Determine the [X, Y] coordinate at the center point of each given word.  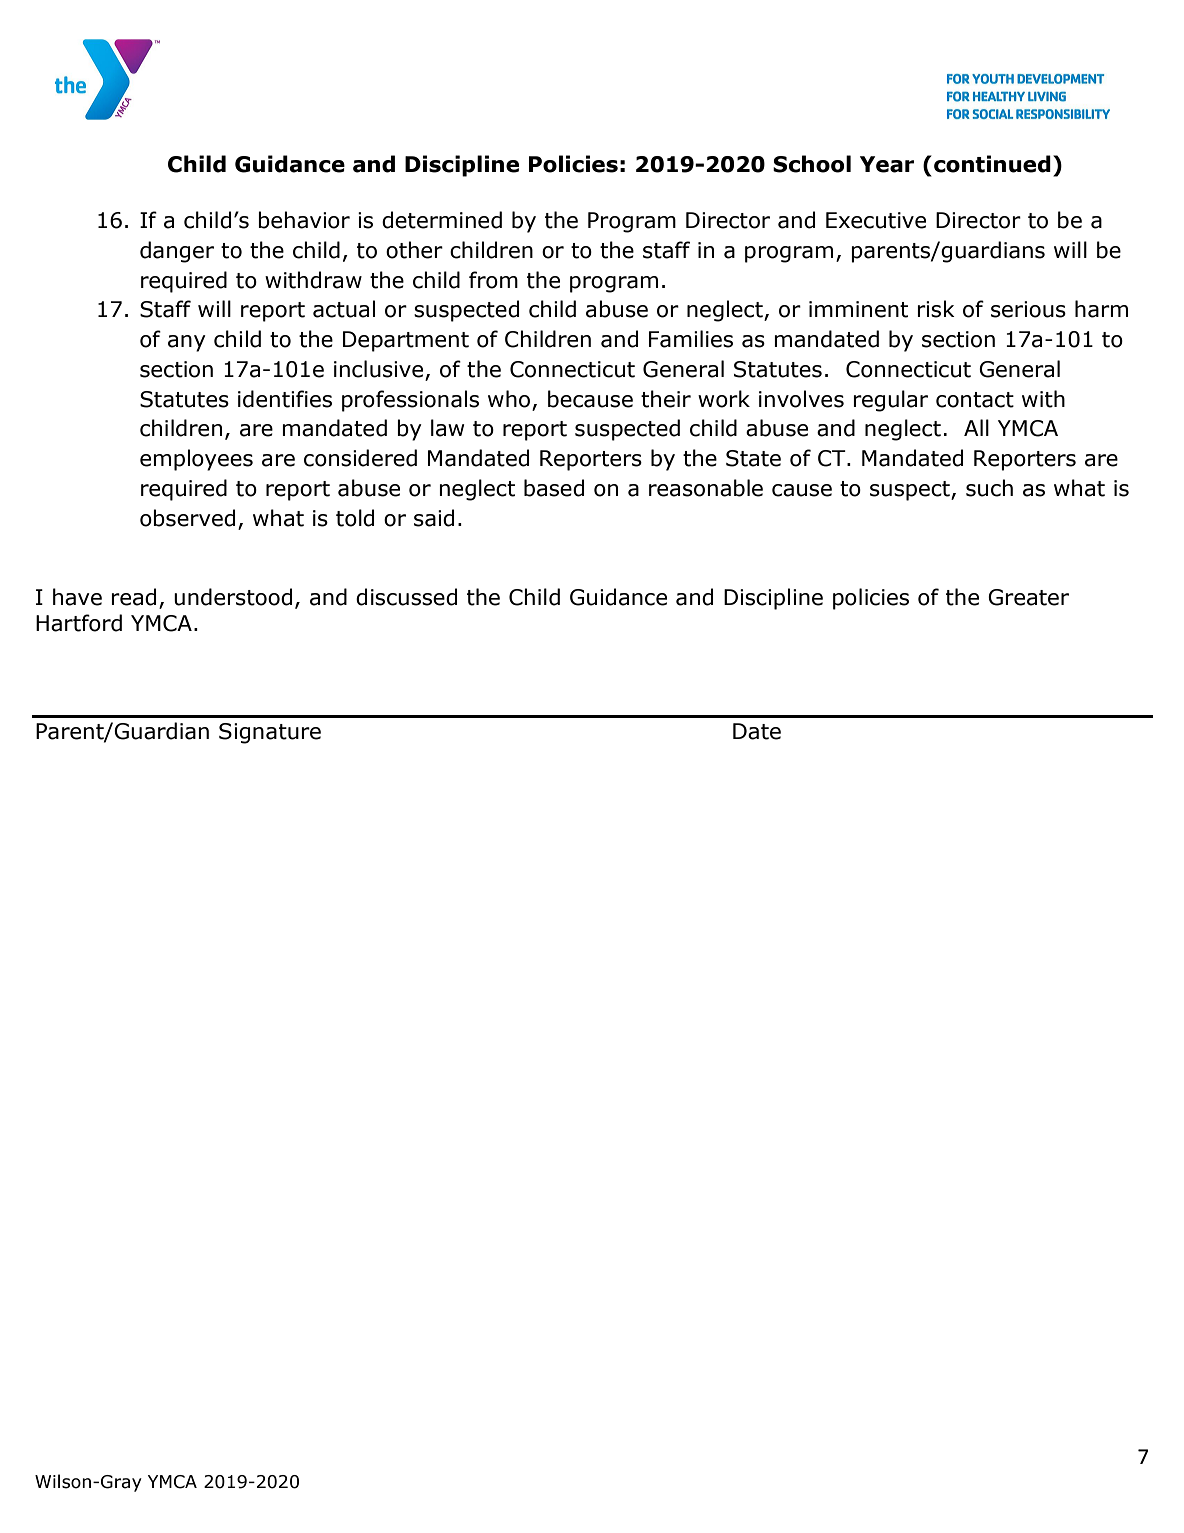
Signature [270, 733]
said [434, 518]
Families [691, 339]
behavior [304, 220]
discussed [406, 597]
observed [187, 518]
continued [992, 164]
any [187, 343]
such [989, 488]
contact [975, 400]
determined [442, 220]
